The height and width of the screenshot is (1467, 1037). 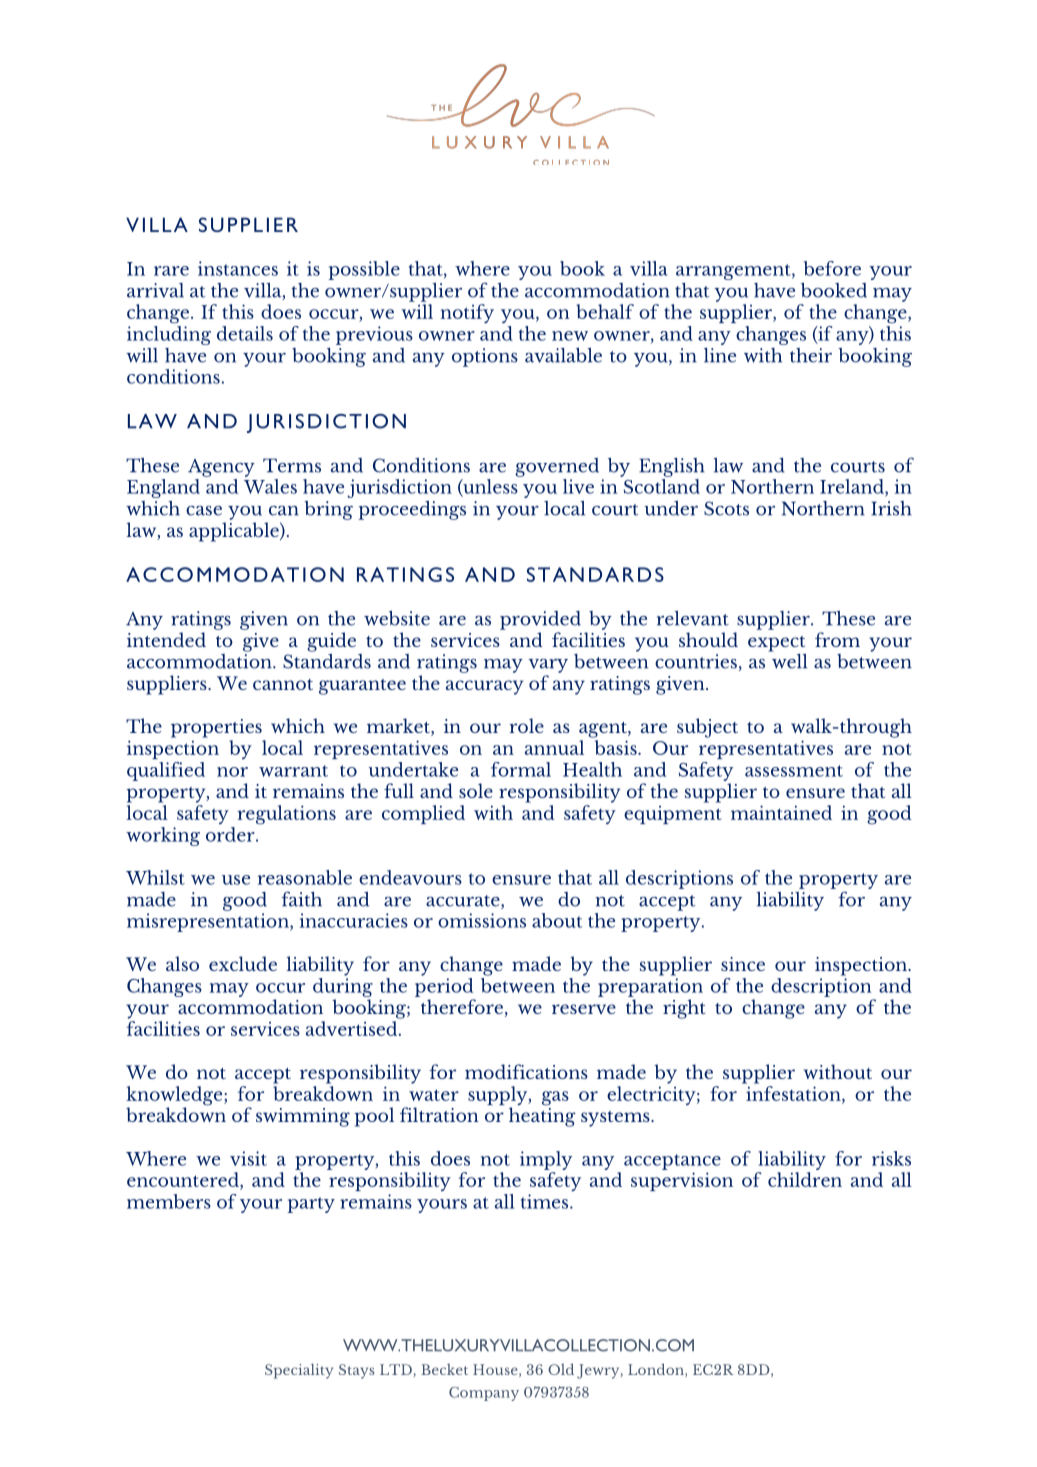 I want to click on notify, so click(x=467, y=314).
